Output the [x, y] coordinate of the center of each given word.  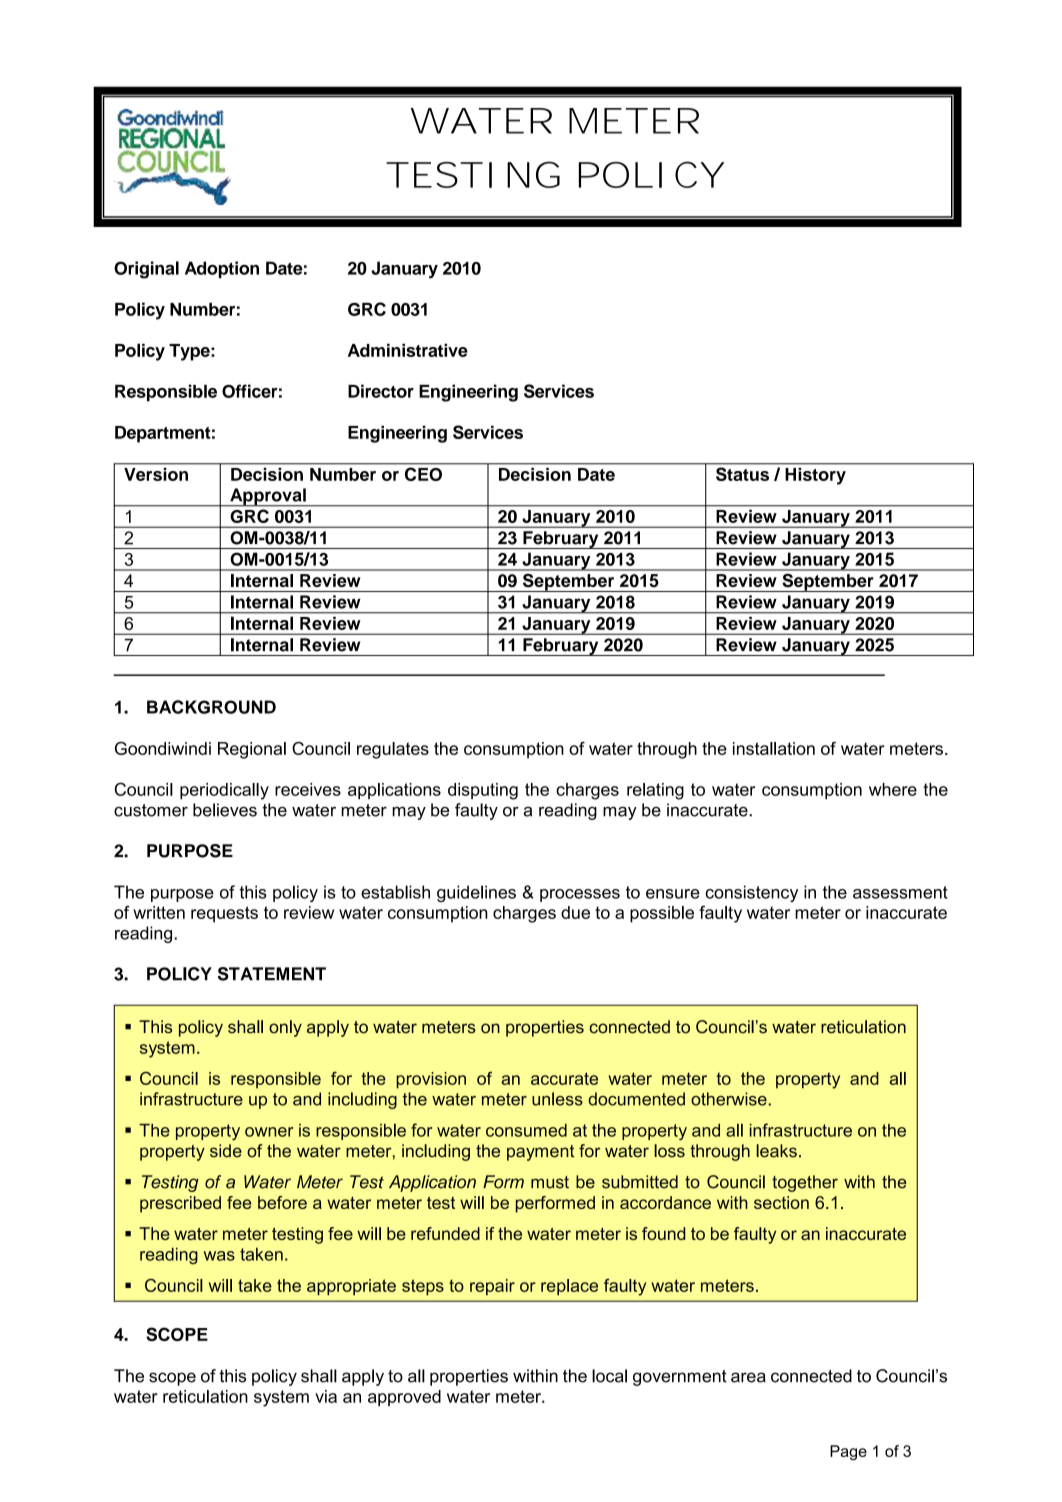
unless [557, 1099]
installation [774, 748]
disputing [483, 791]
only [285, 1028]
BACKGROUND [211, 707]
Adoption [222, 269]
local [609, 1376]
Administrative [408, 350]
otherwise [730, 1099]
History [816, 476]
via [326, 1396]
